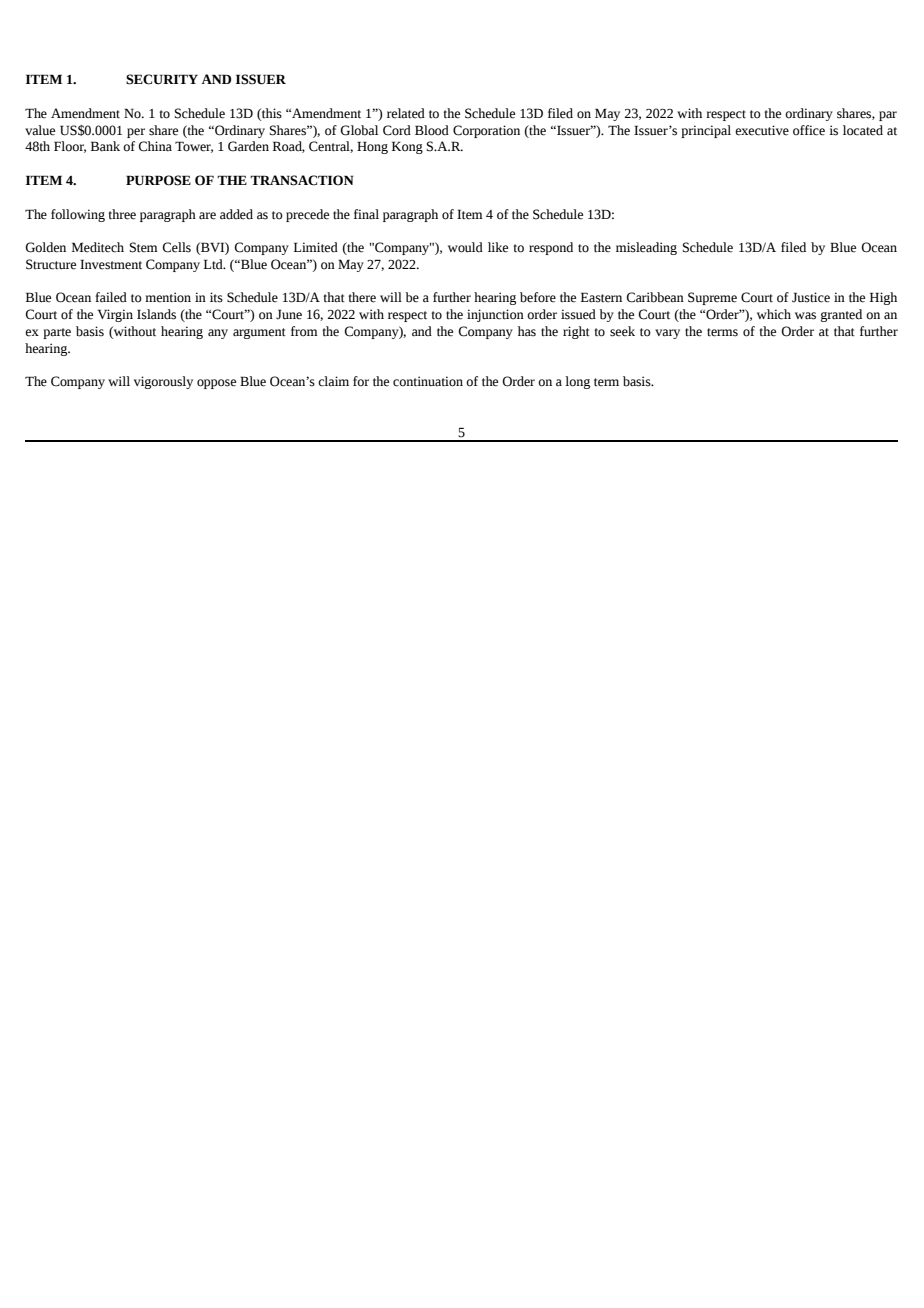  I want to click on TRANSACTION, so click(302, 180).
